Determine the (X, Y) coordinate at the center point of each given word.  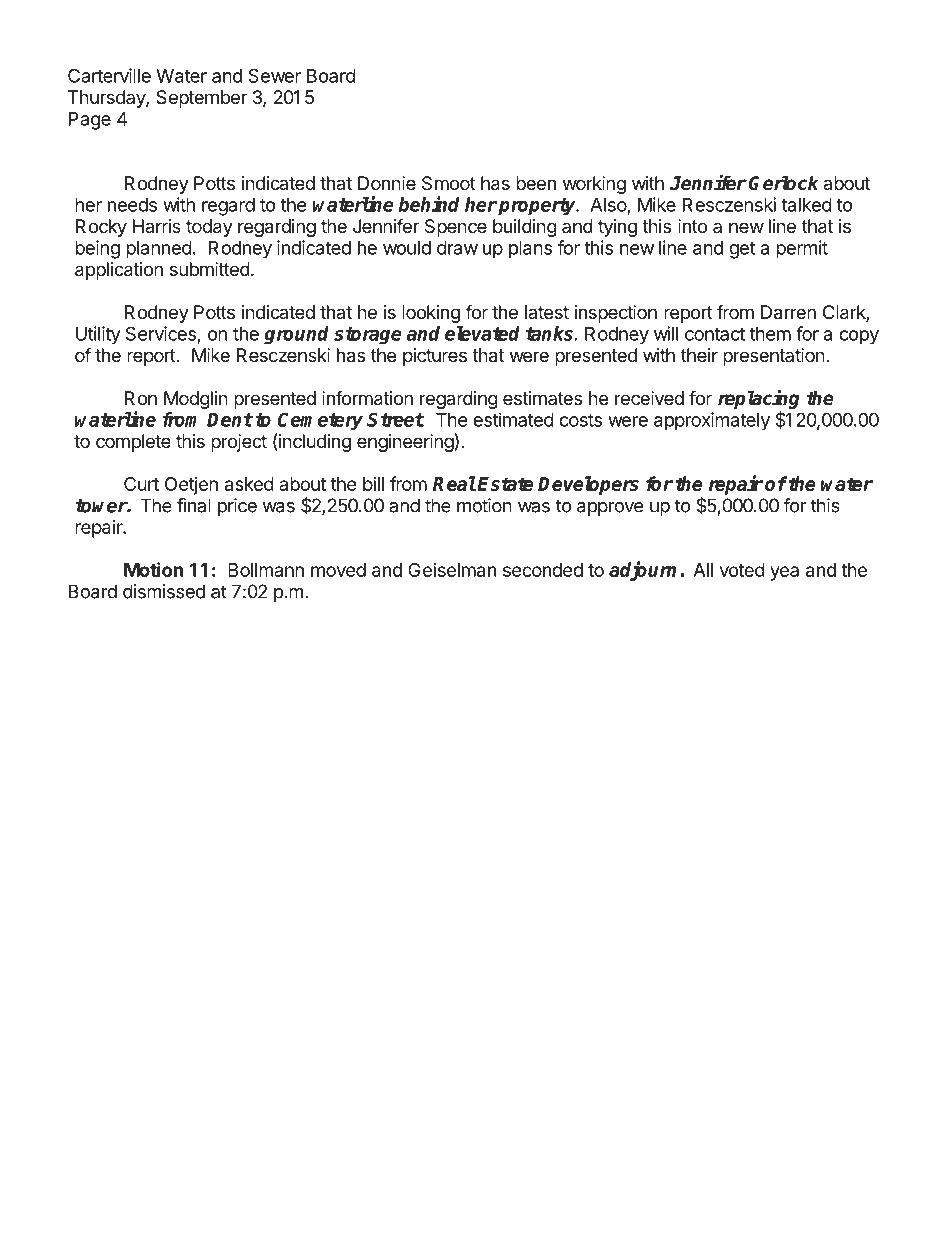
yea (784, 573)
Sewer (274, 75)
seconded (543, 570)
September (201, 99)
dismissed (164, 591)
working (594, 185)
